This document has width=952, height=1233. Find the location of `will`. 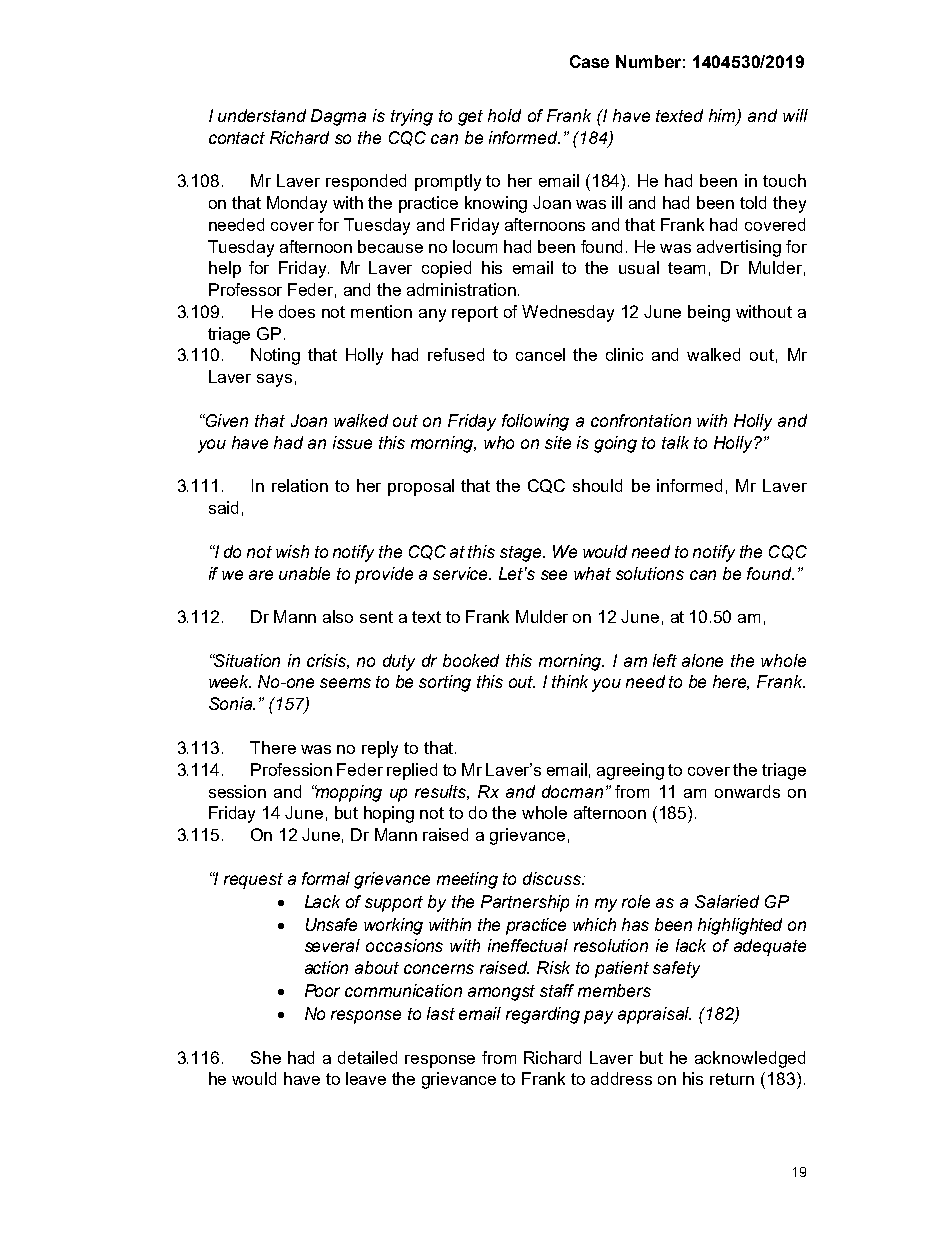

will is located at coordinates (795, 115).
